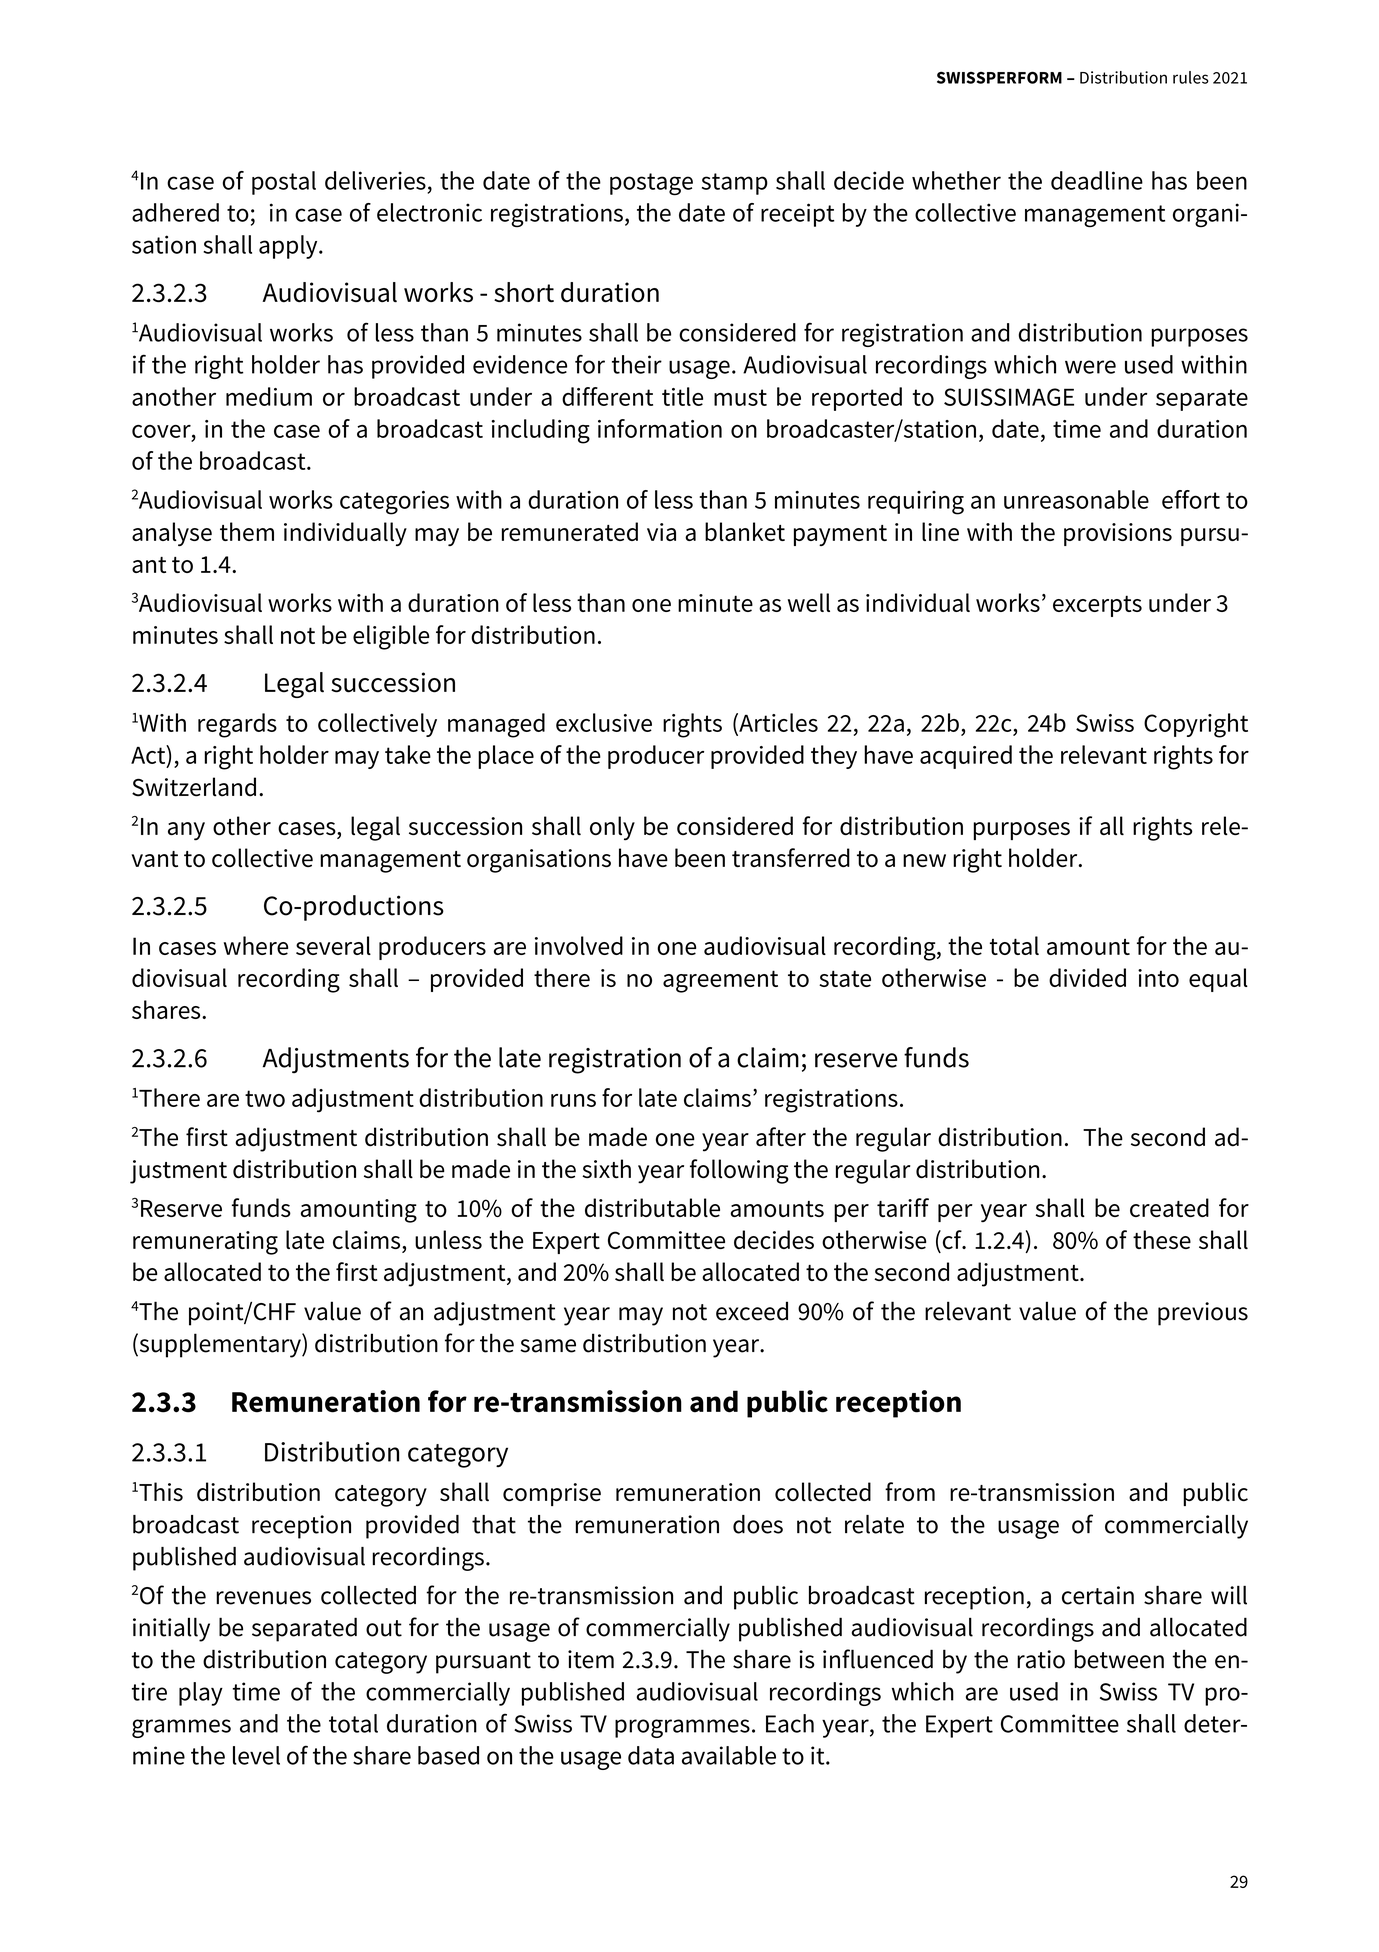  I want to click on available, so click(729, 1755).
